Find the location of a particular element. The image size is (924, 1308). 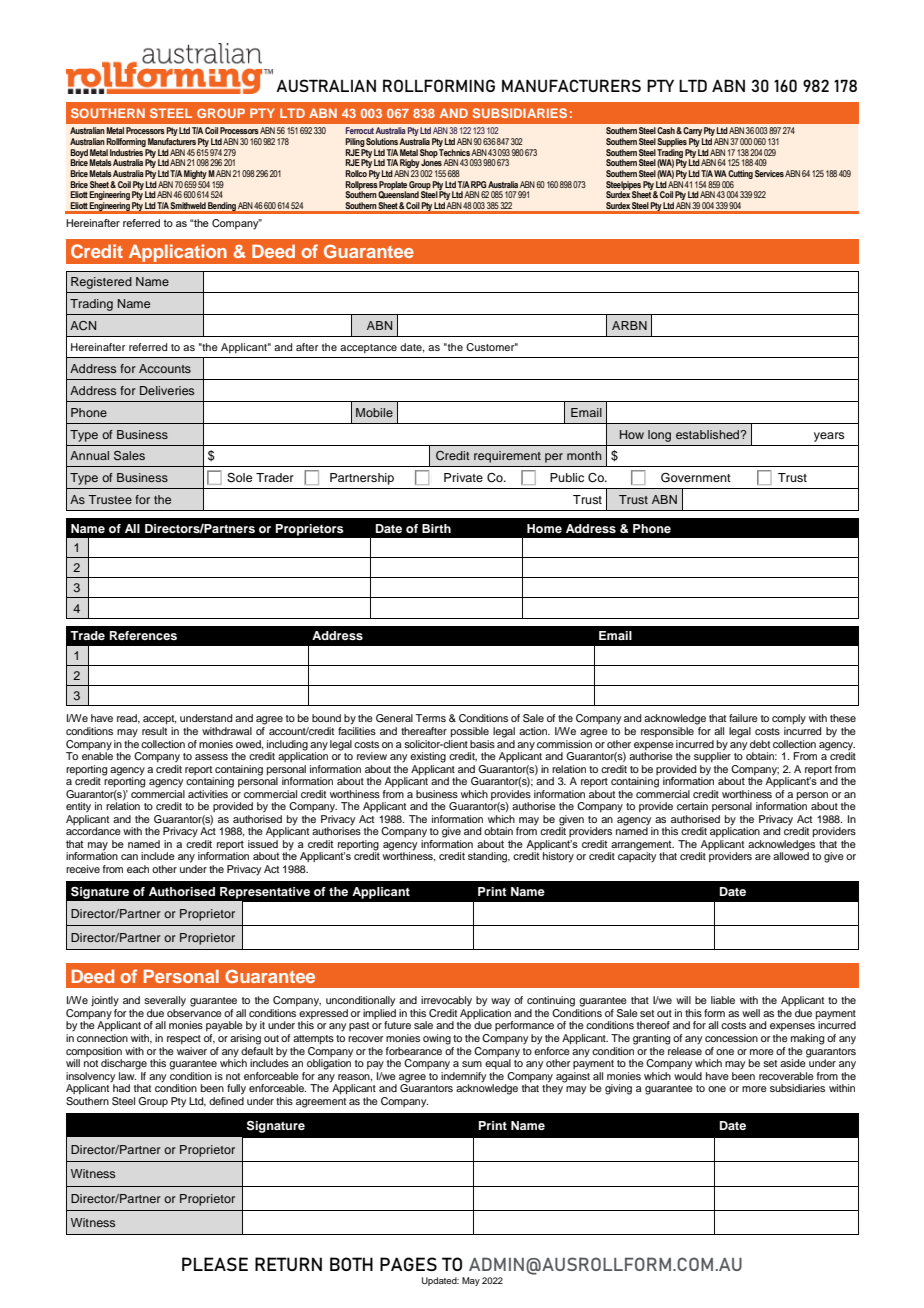

are is located at coordinates (763, 857).
